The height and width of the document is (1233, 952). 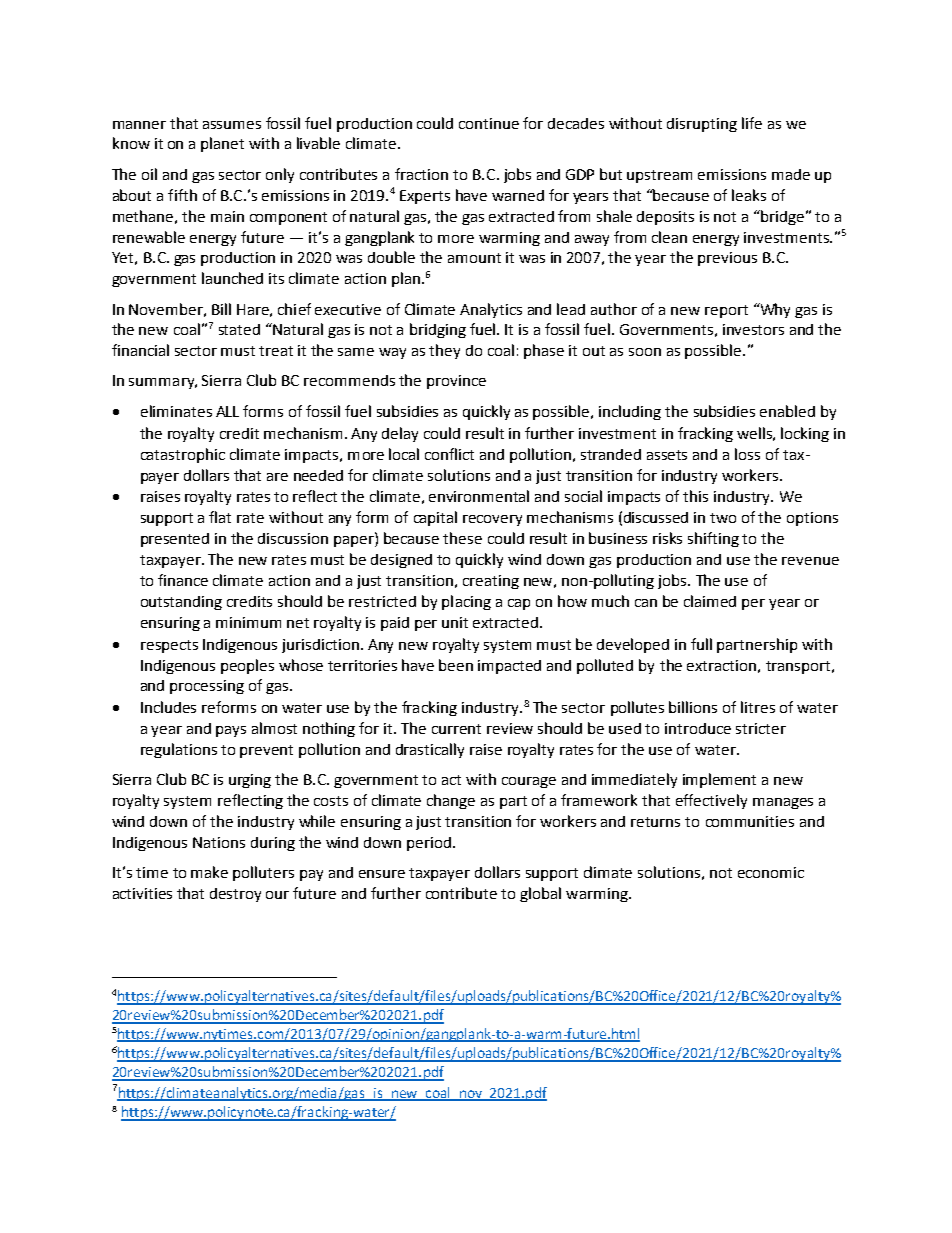 I want to click on continue, so click(x=489, y=123).
